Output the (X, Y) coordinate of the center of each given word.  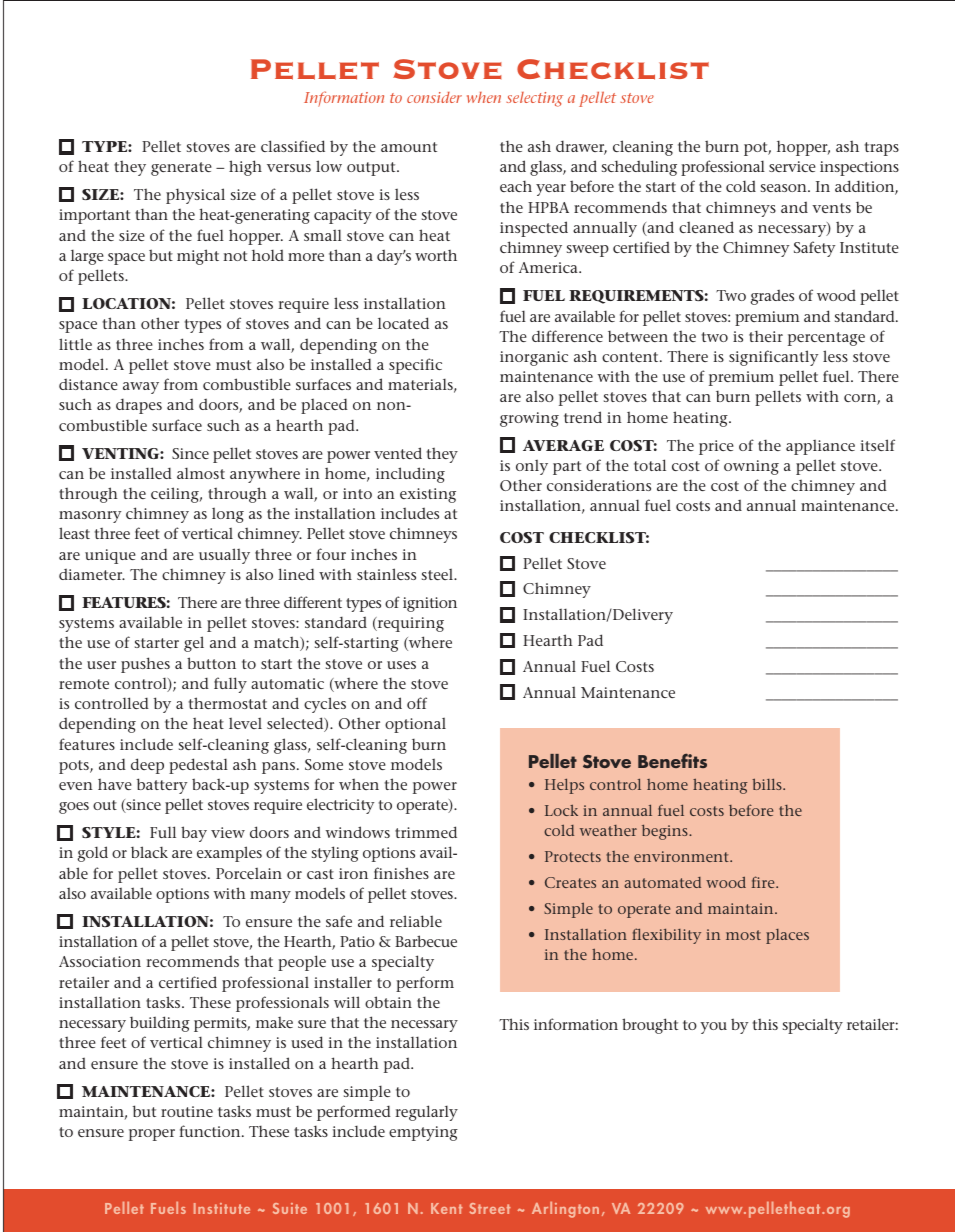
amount (409, 147)
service (792, 166)
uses (401, 665)
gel (194, 644)
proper (152, 1135)
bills (768, 784)
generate (181, 169)
